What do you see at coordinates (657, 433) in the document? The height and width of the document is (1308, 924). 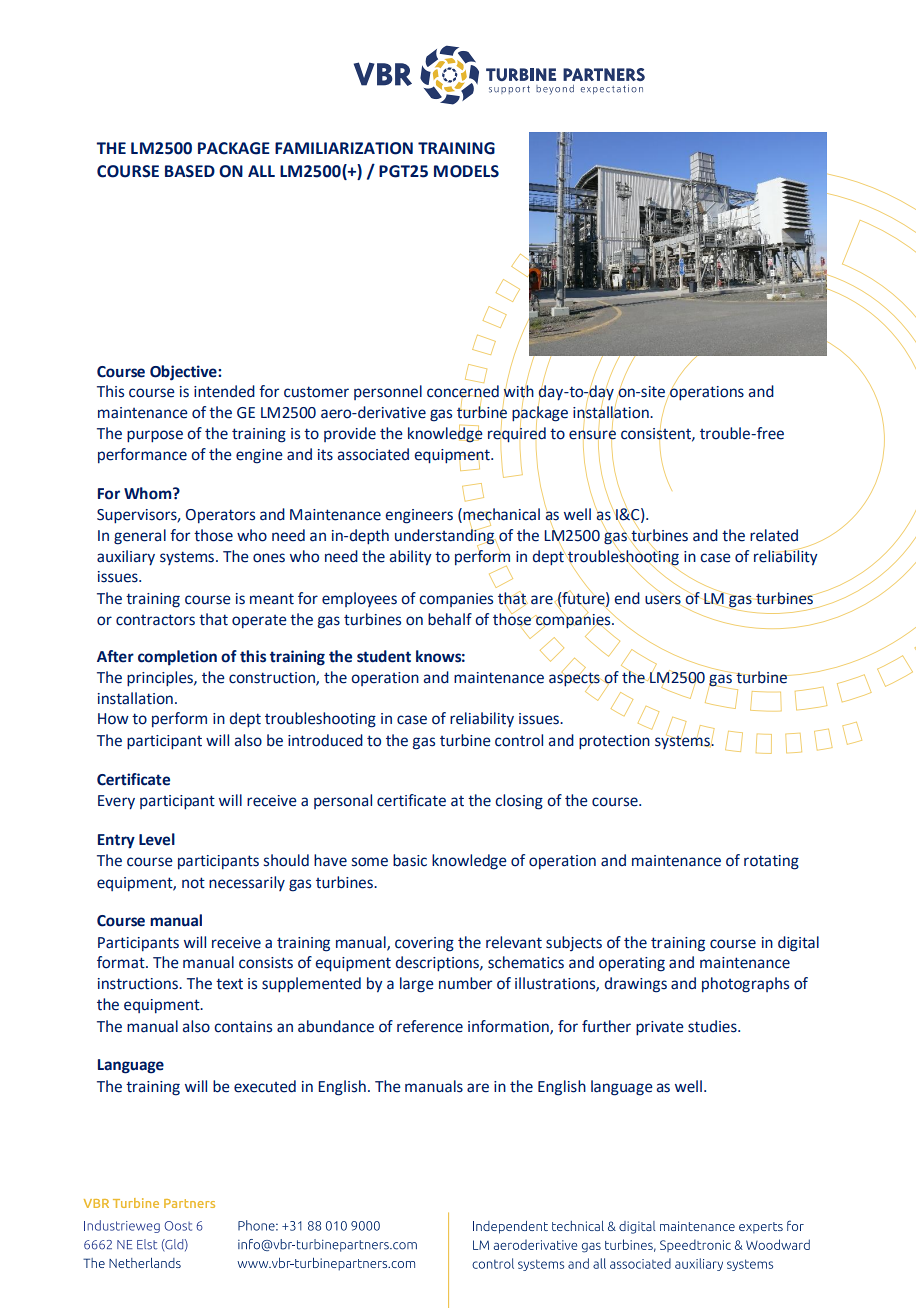 I see `consistent` at bounding box center [657, 433].
